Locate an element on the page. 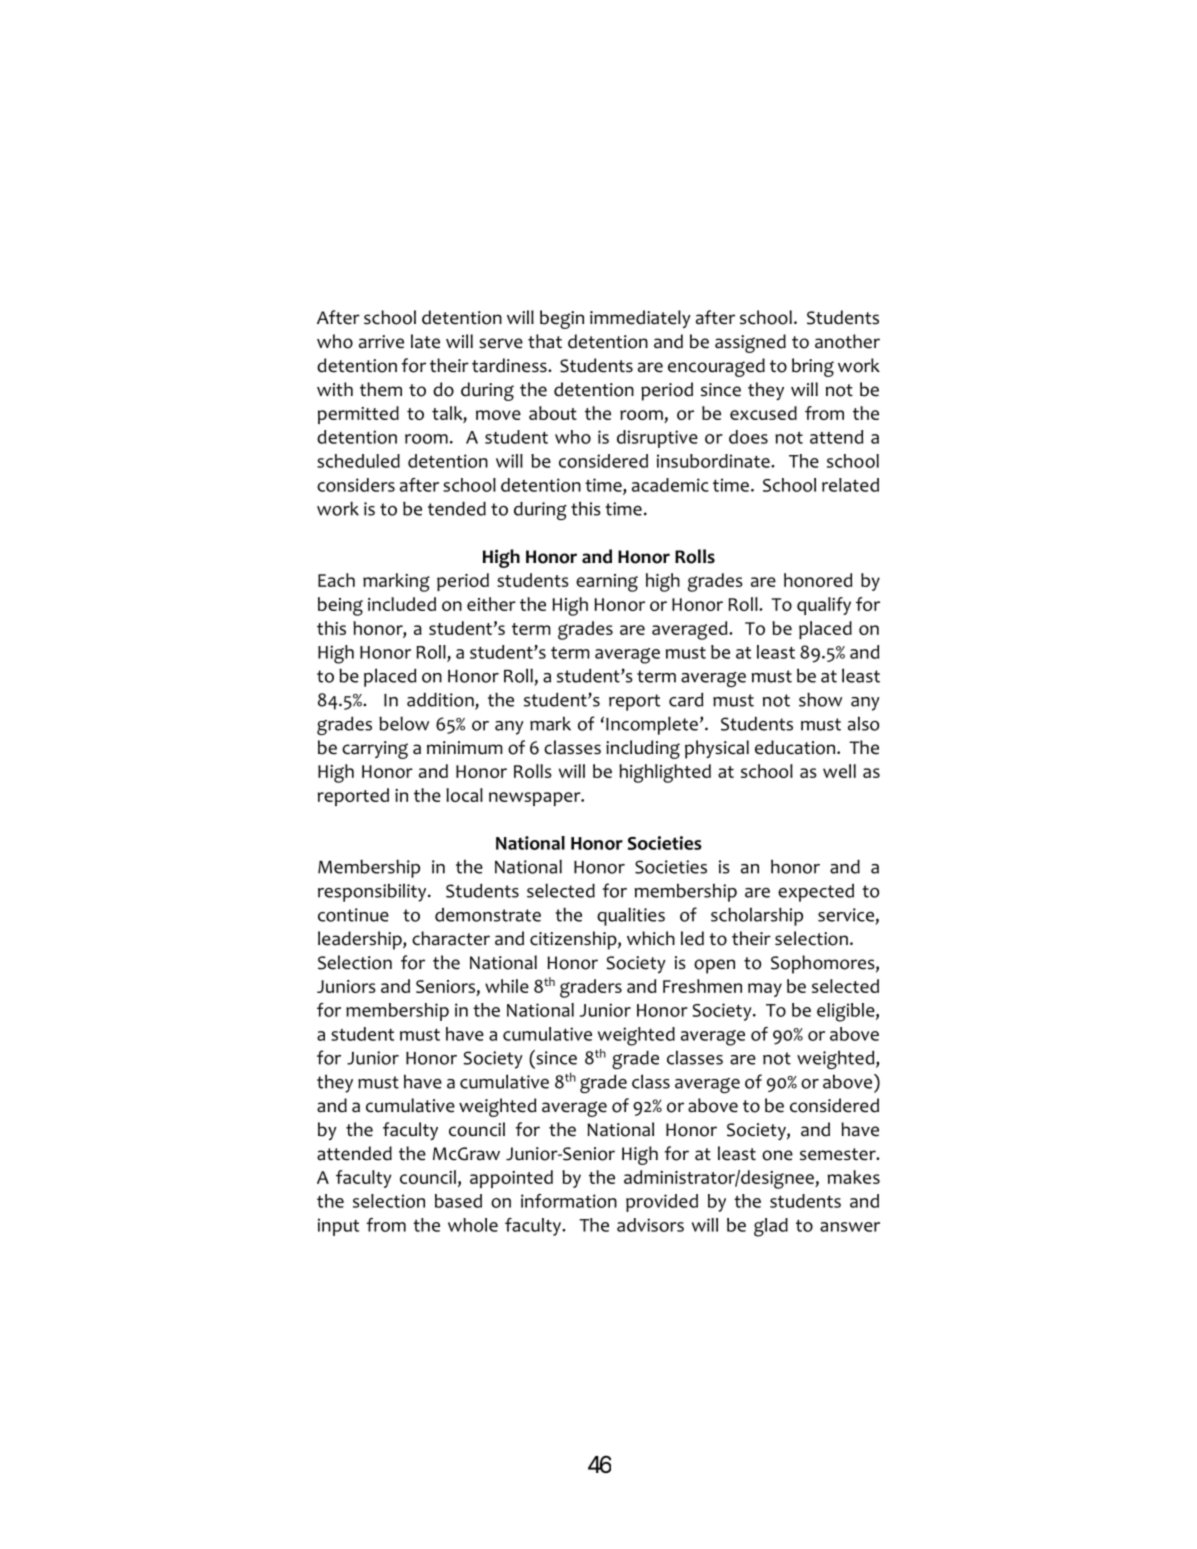  based is located at coordinates (458, 1201).
